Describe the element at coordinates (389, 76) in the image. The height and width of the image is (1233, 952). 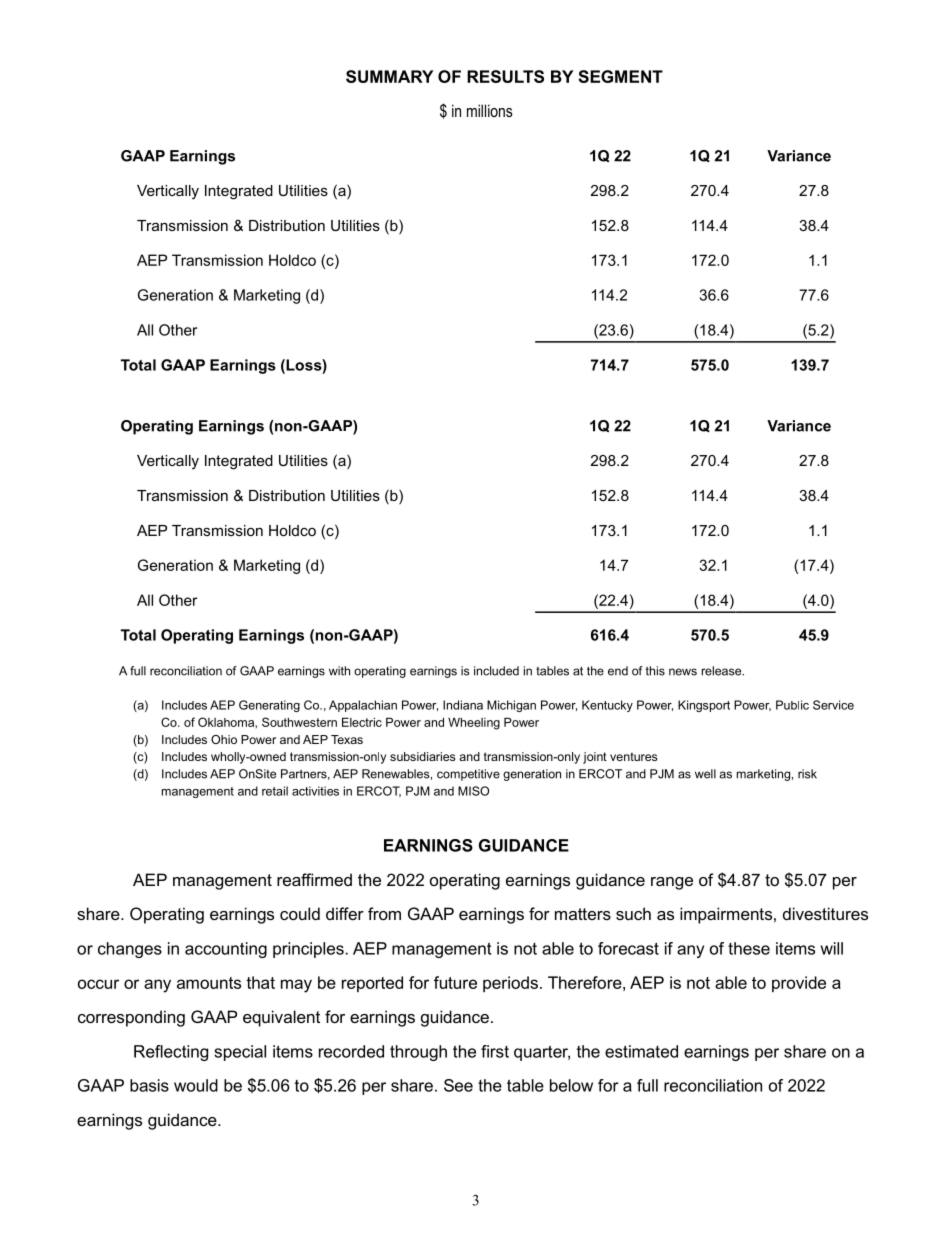
I see `SUMMARY` at that location.
